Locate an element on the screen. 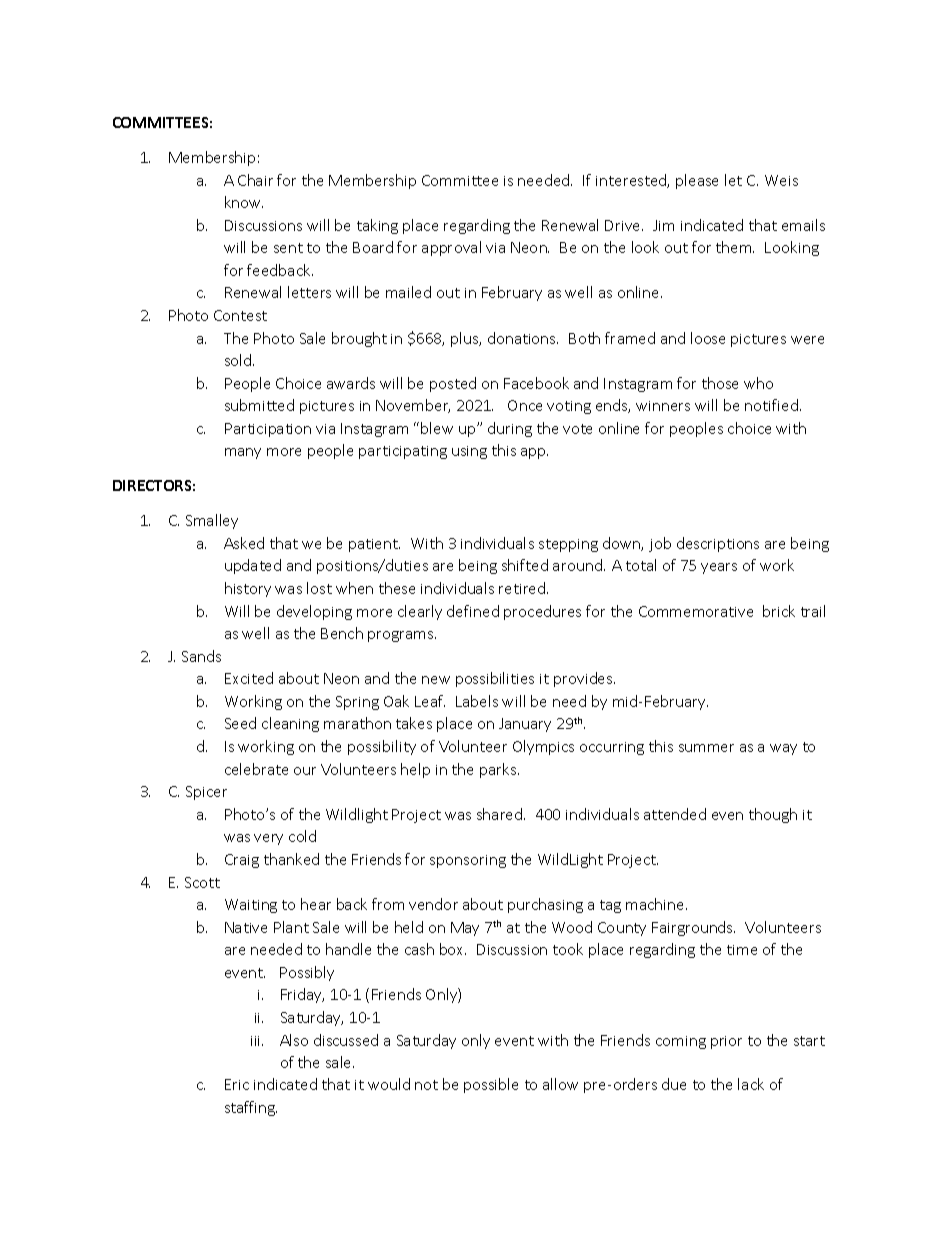 Image resolution: width=952 pixels, height=1233 pixels. possible is located at coordinates (491, 1085).
